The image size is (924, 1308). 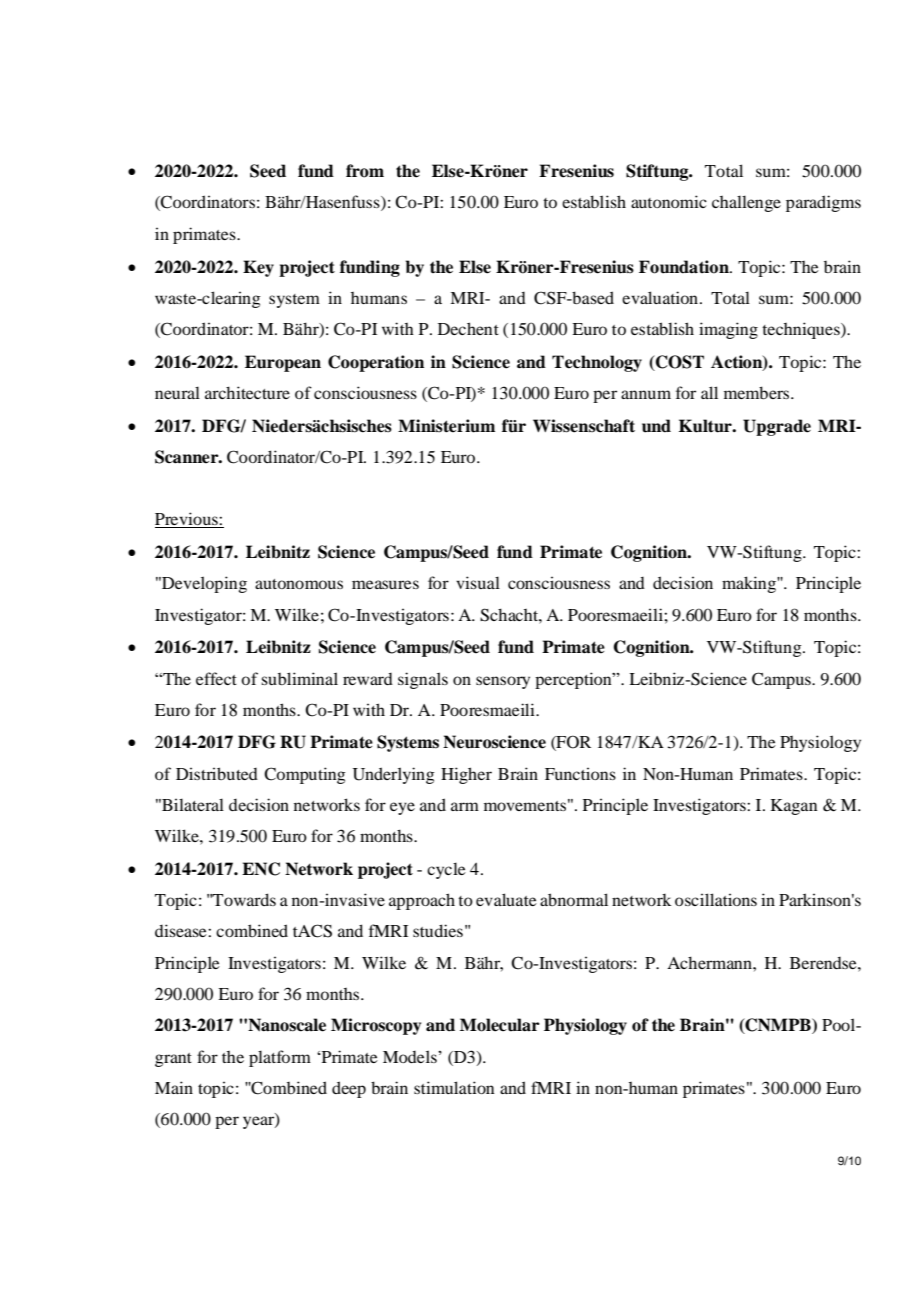 I want to click on making, so click(x=750, y=584).
